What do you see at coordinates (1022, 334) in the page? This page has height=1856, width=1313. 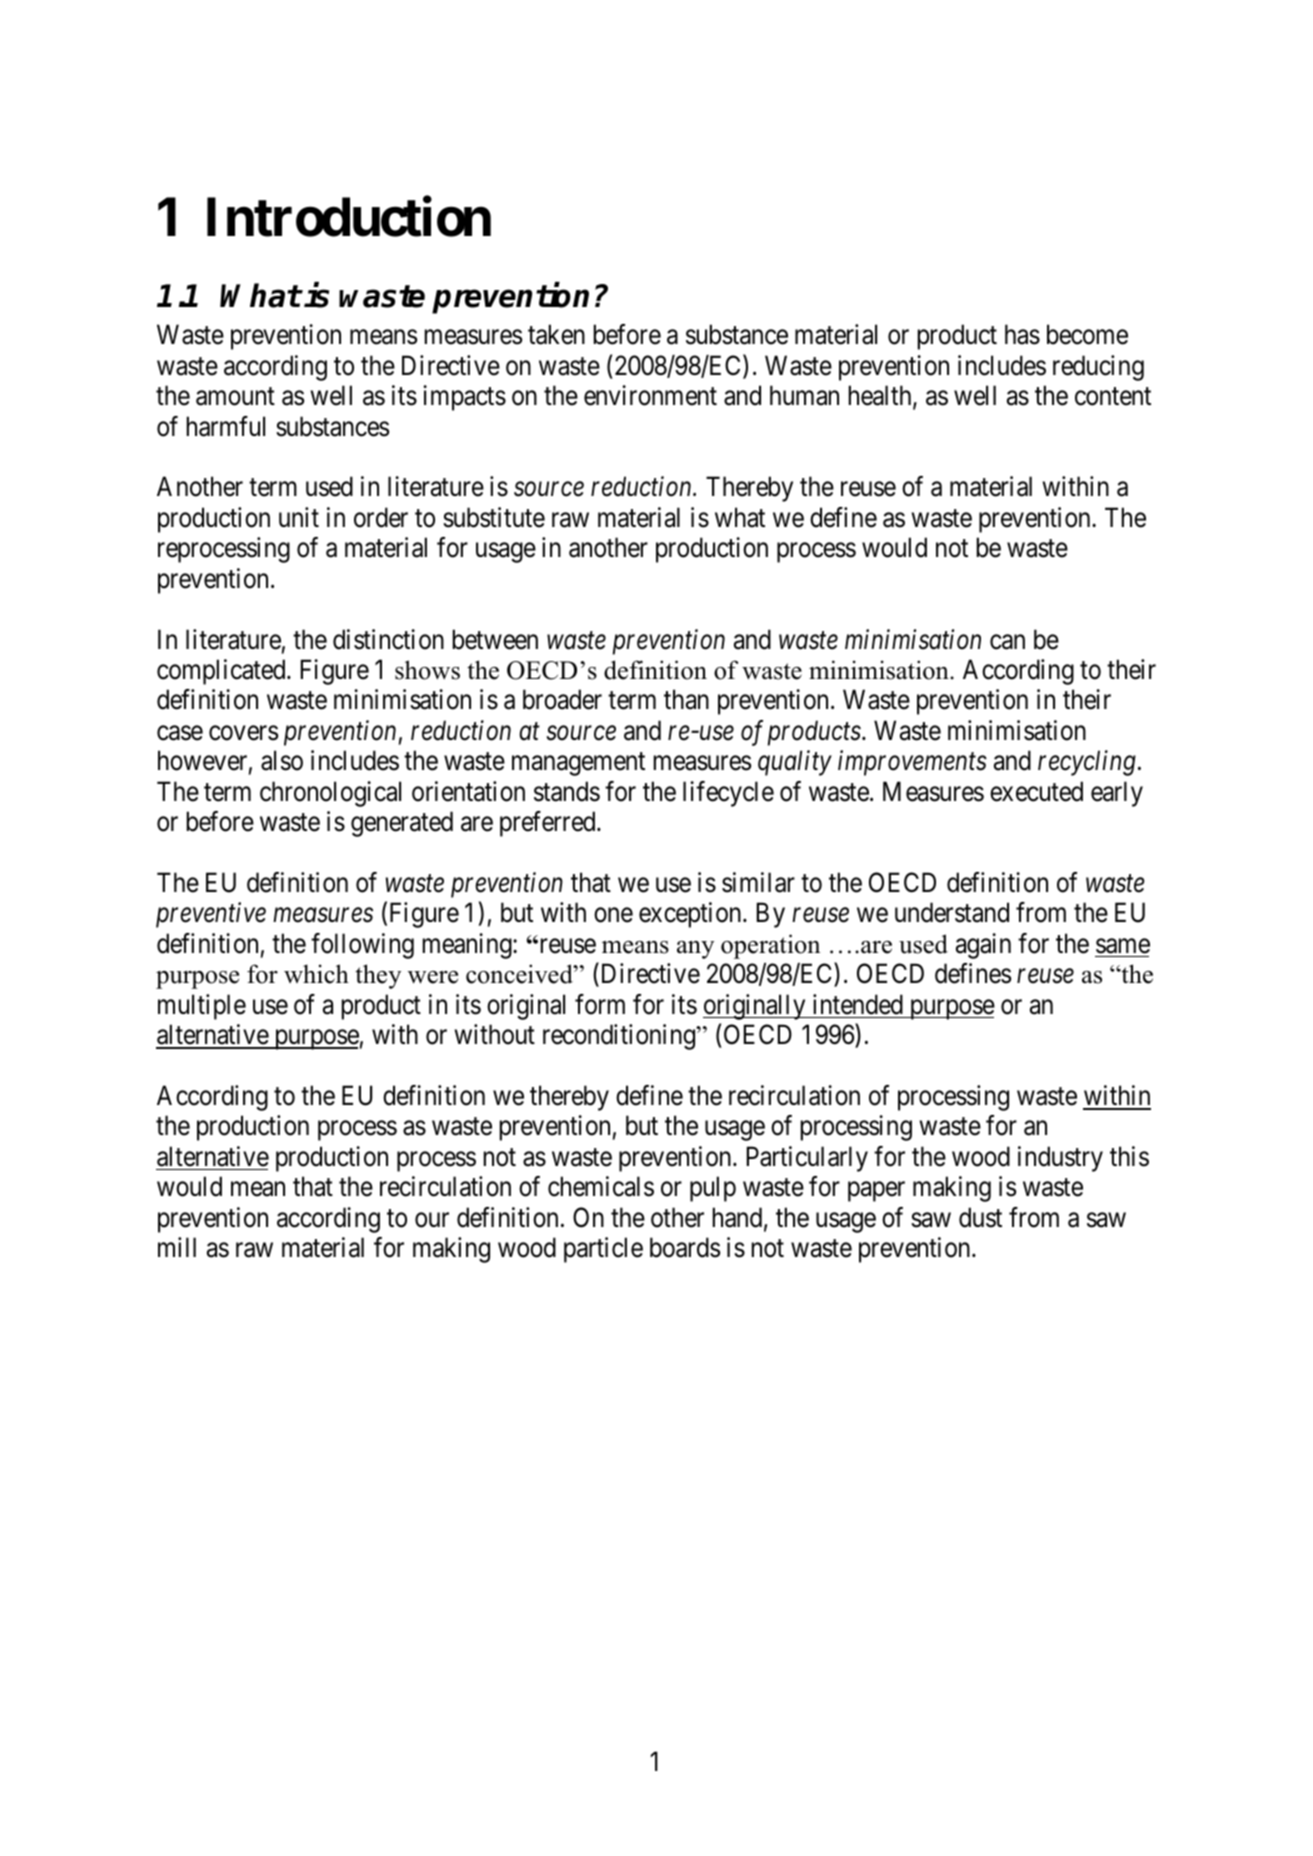 I see `has` at bounding box center [1022, 334].
